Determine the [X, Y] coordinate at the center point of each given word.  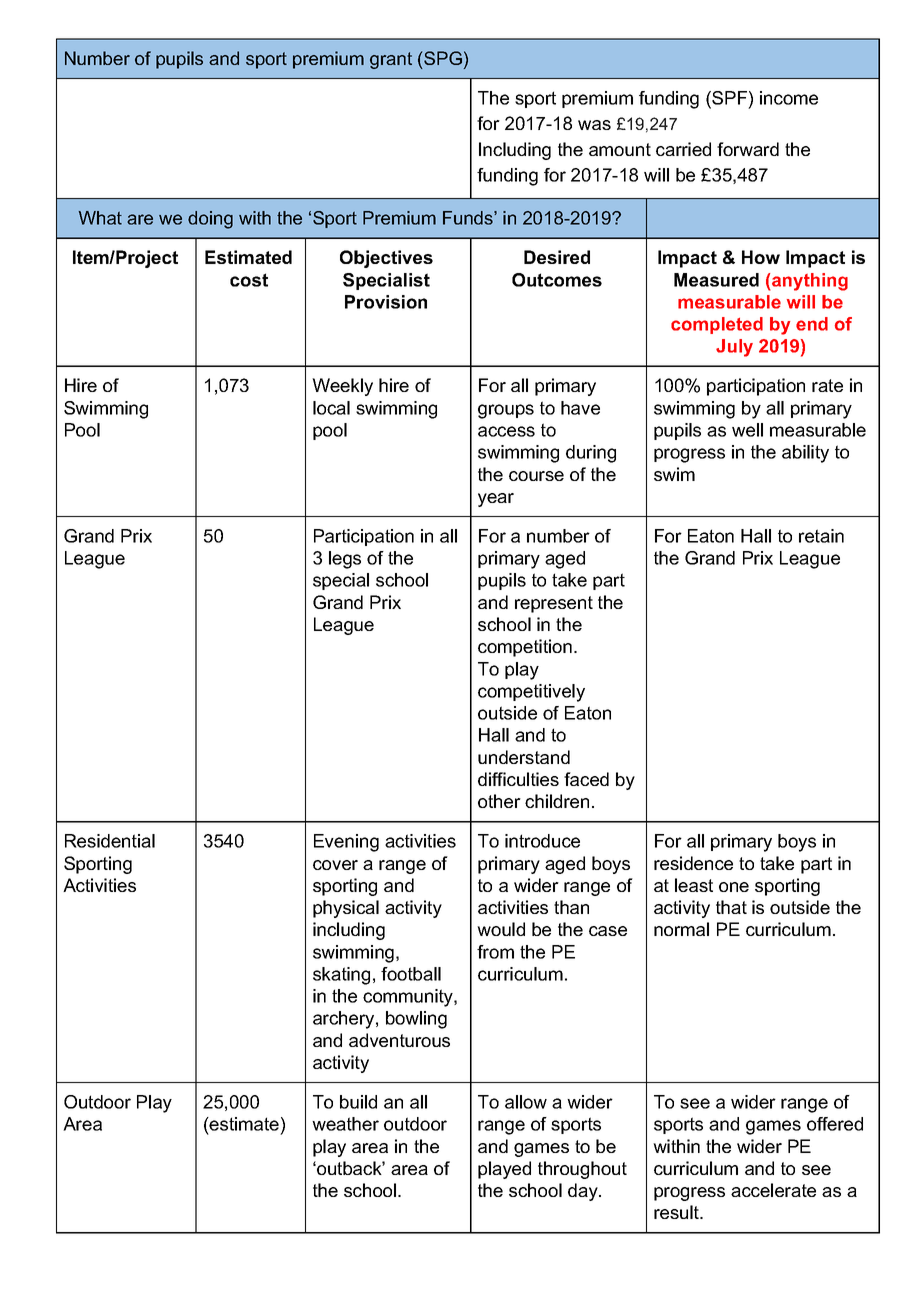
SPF [728, 98]
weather [345, 1124]
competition [525, 648]
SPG [443, 58]
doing [210, 220]
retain [821, 536]
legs [345, 560]
